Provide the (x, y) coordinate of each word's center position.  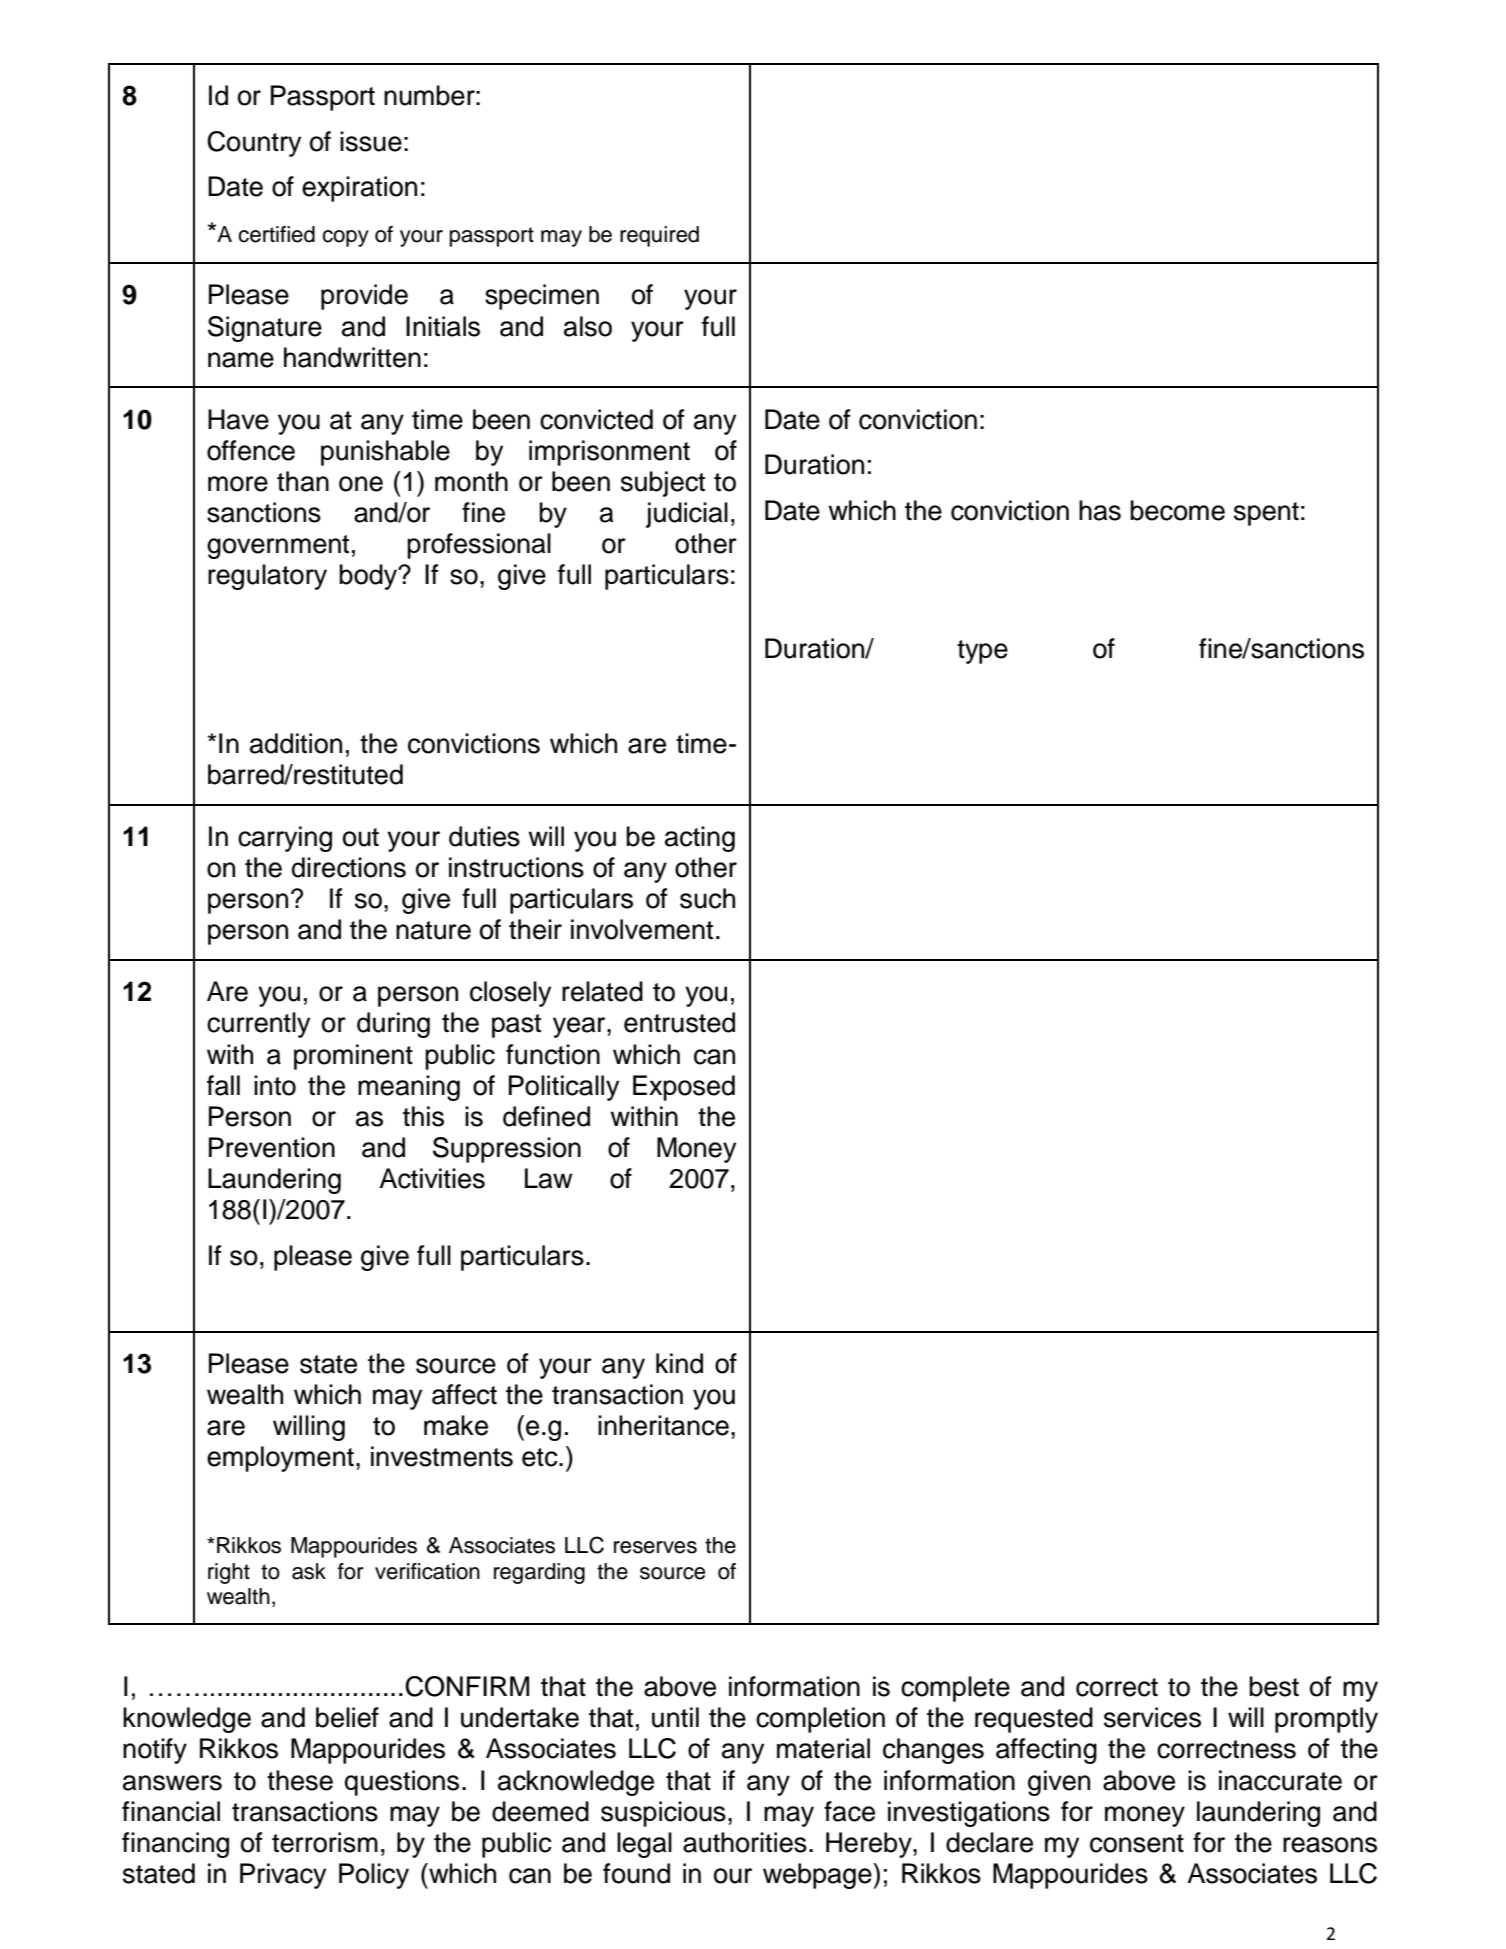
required (659, 236)
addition (296, 743)
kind (679, 1363)
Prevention (272, 1147)
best (1274, 1686)
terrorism (325, 1842)
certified (276, 234)
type (982, 652)
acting (700, 839)
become (1177, 510)
